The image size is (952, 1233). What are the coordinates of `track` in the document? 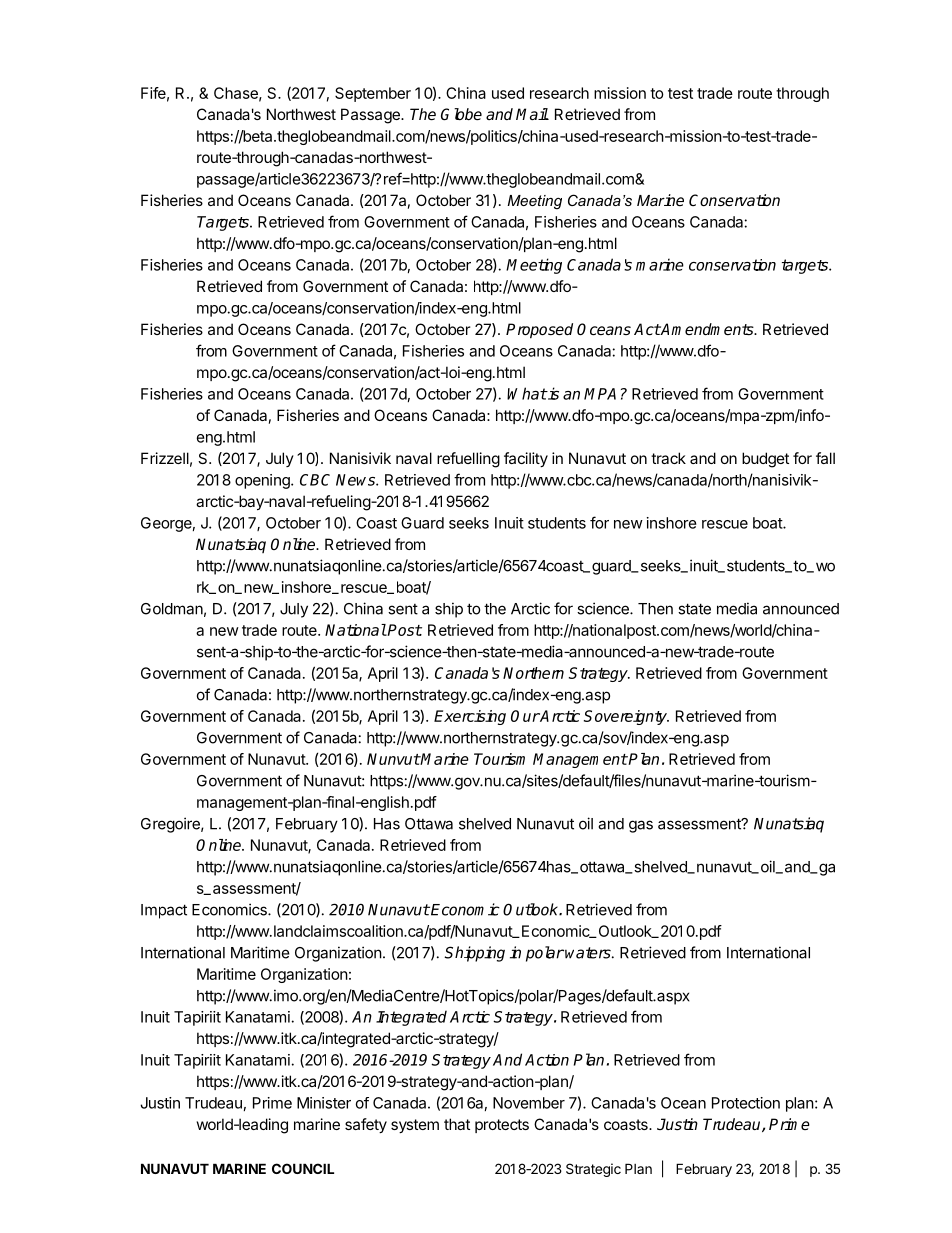 It's located at (668, 458).
